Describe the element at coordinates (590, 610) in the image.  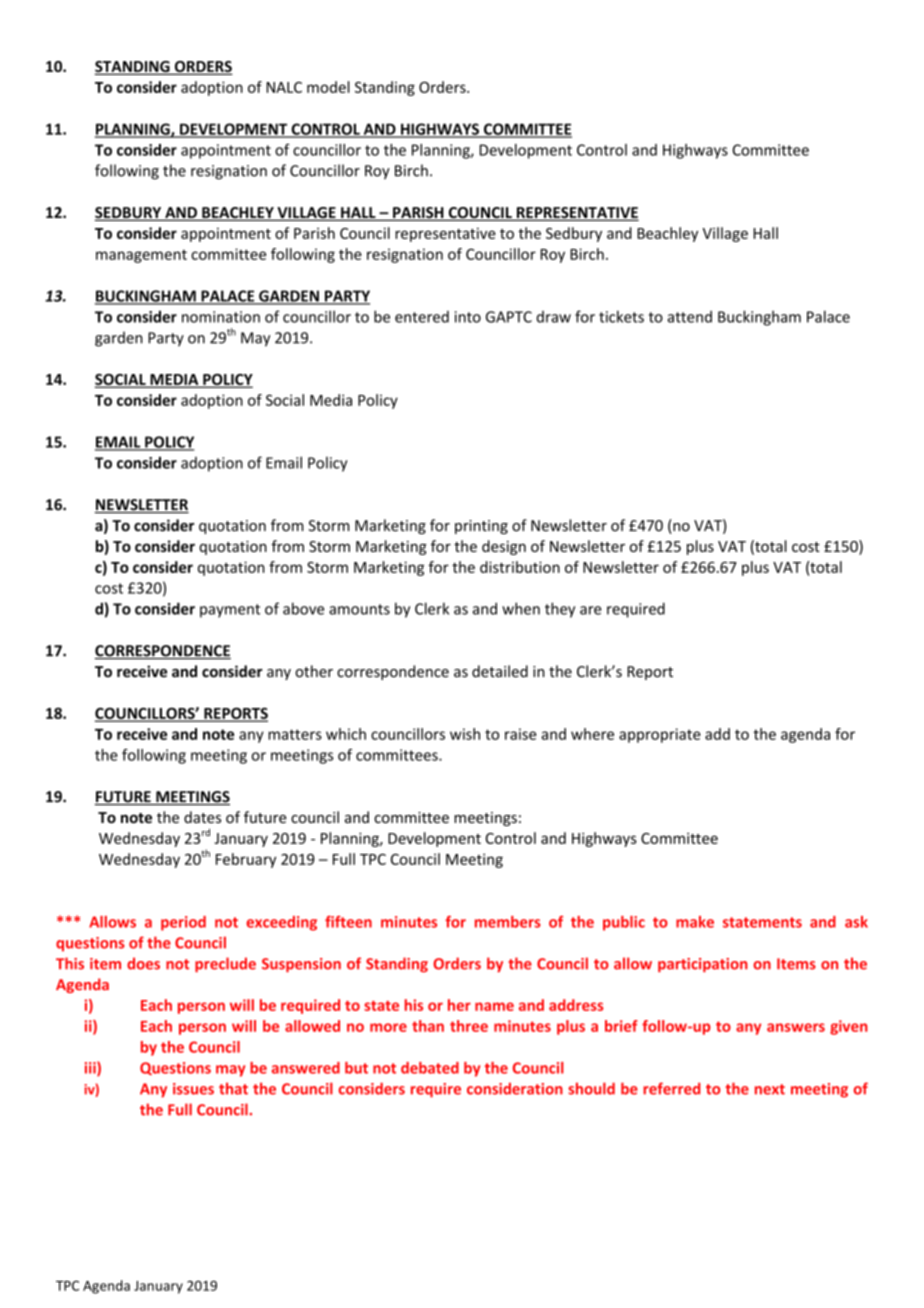
I see `are` at that location.
